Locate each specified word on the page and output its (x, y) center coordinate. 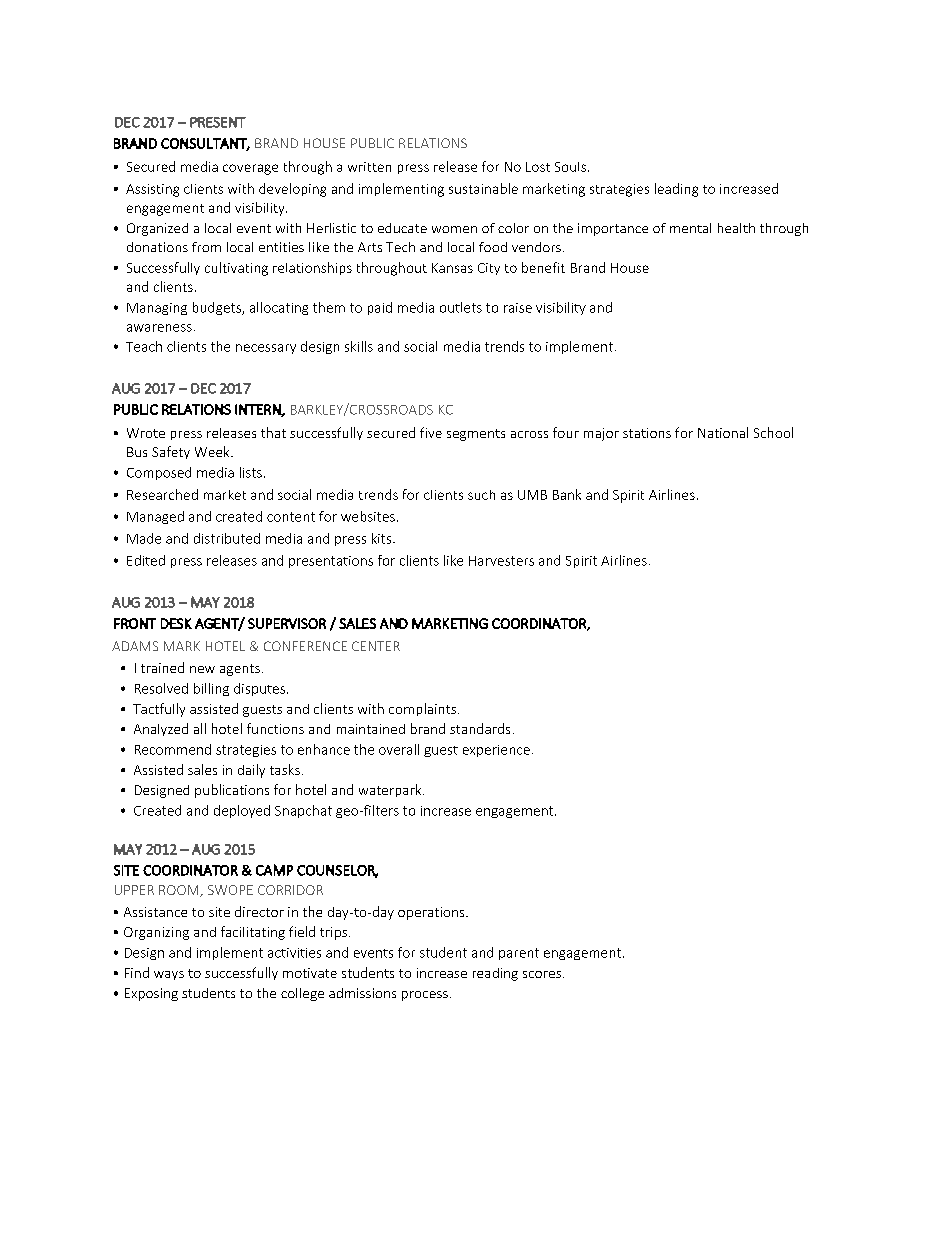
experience (496, 751)
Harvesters (501, 561)
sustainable (483, 188)
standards (480, 728)
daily (251, 771)
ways (169, 975)
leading (676, 190)
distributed (227, 538)
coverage (250, 169)
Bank (567, 494)
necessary (266, 349)
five (431, 432)
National (723, 432)
